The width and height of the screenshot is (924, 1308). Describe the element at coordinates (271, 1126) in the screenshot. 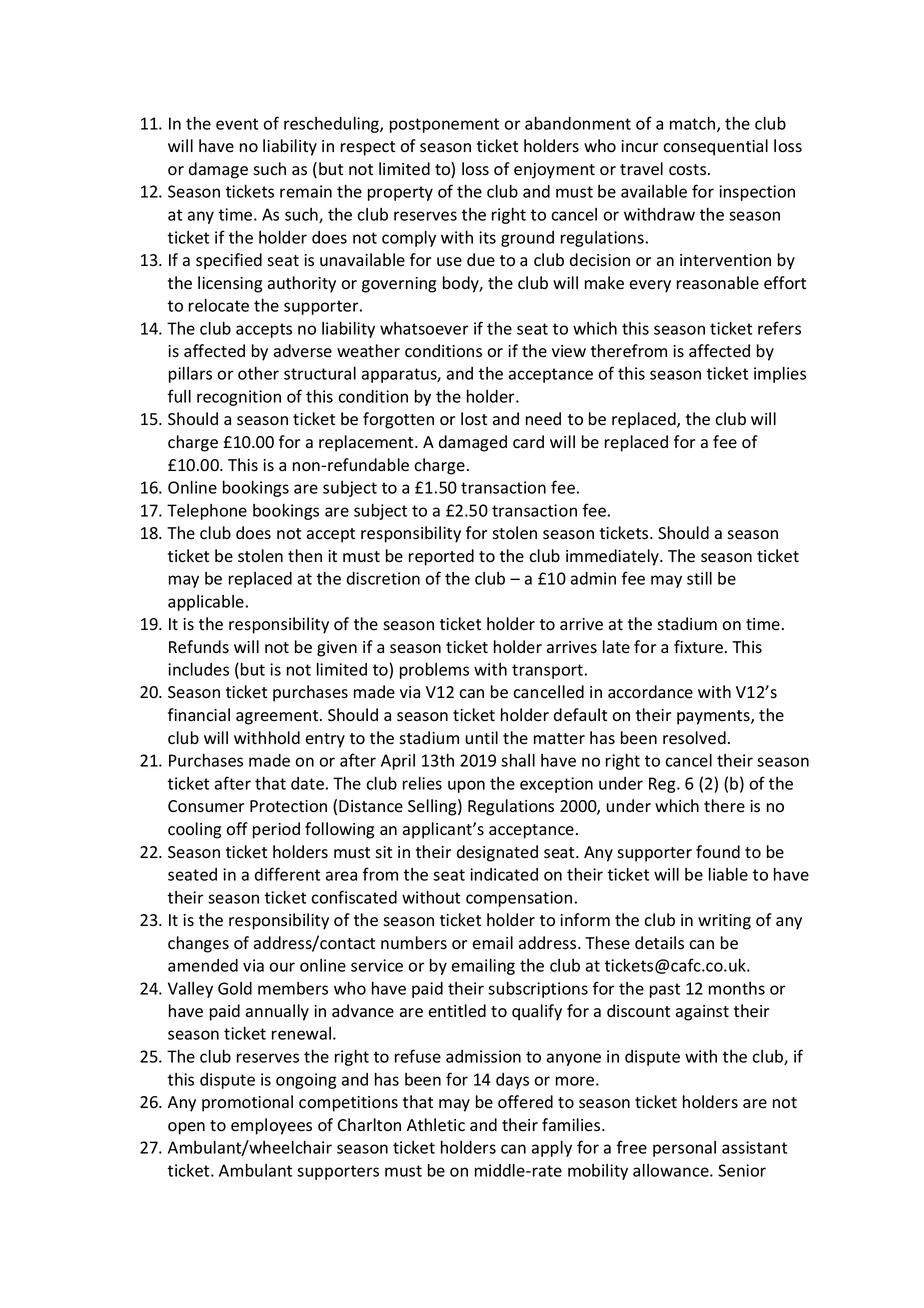

I see `employees` at that location.
